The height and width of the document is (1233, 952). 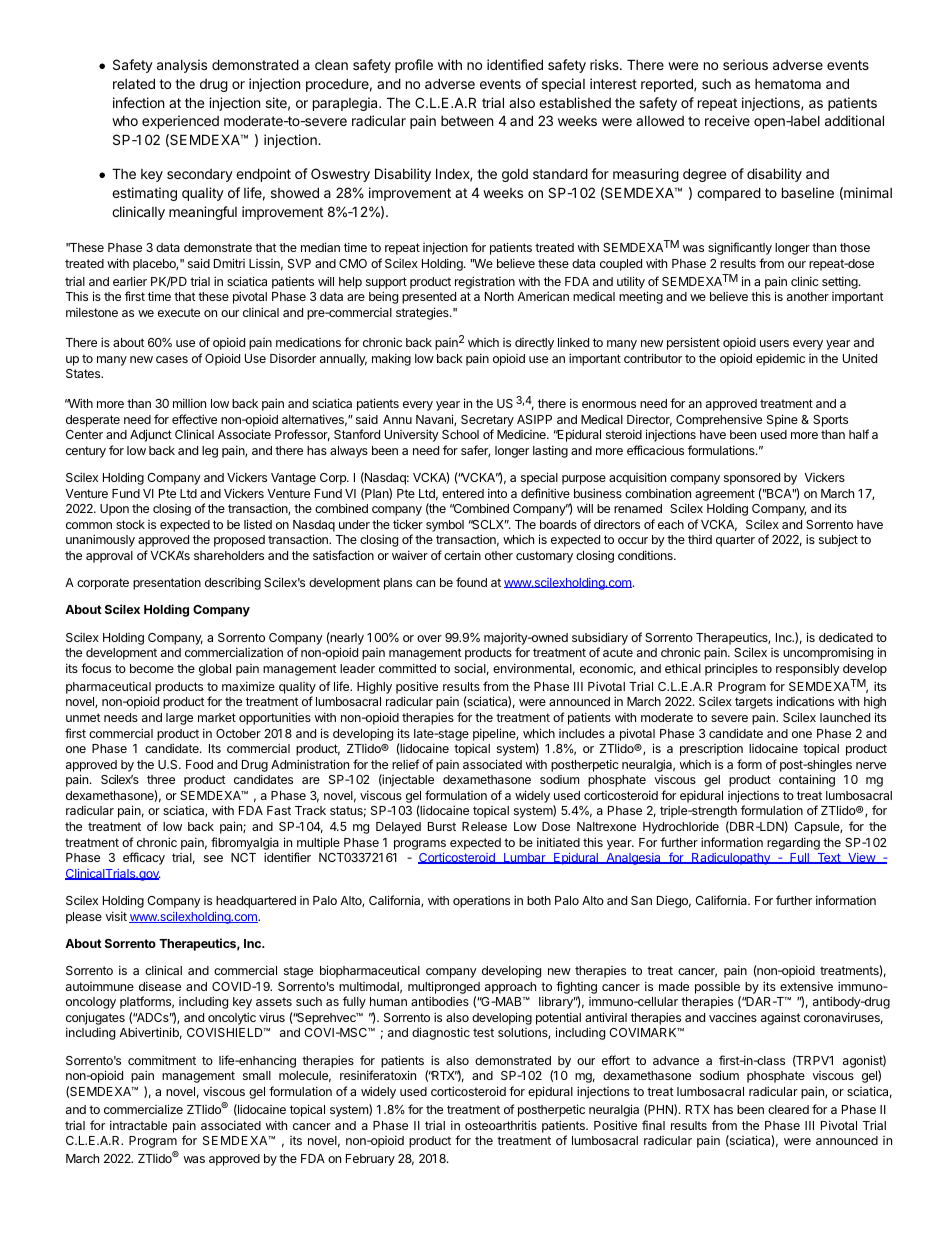 What do you see at coordinates (788, 84) in the document?
I see `hematoma` at bounding box center [788, 84].
